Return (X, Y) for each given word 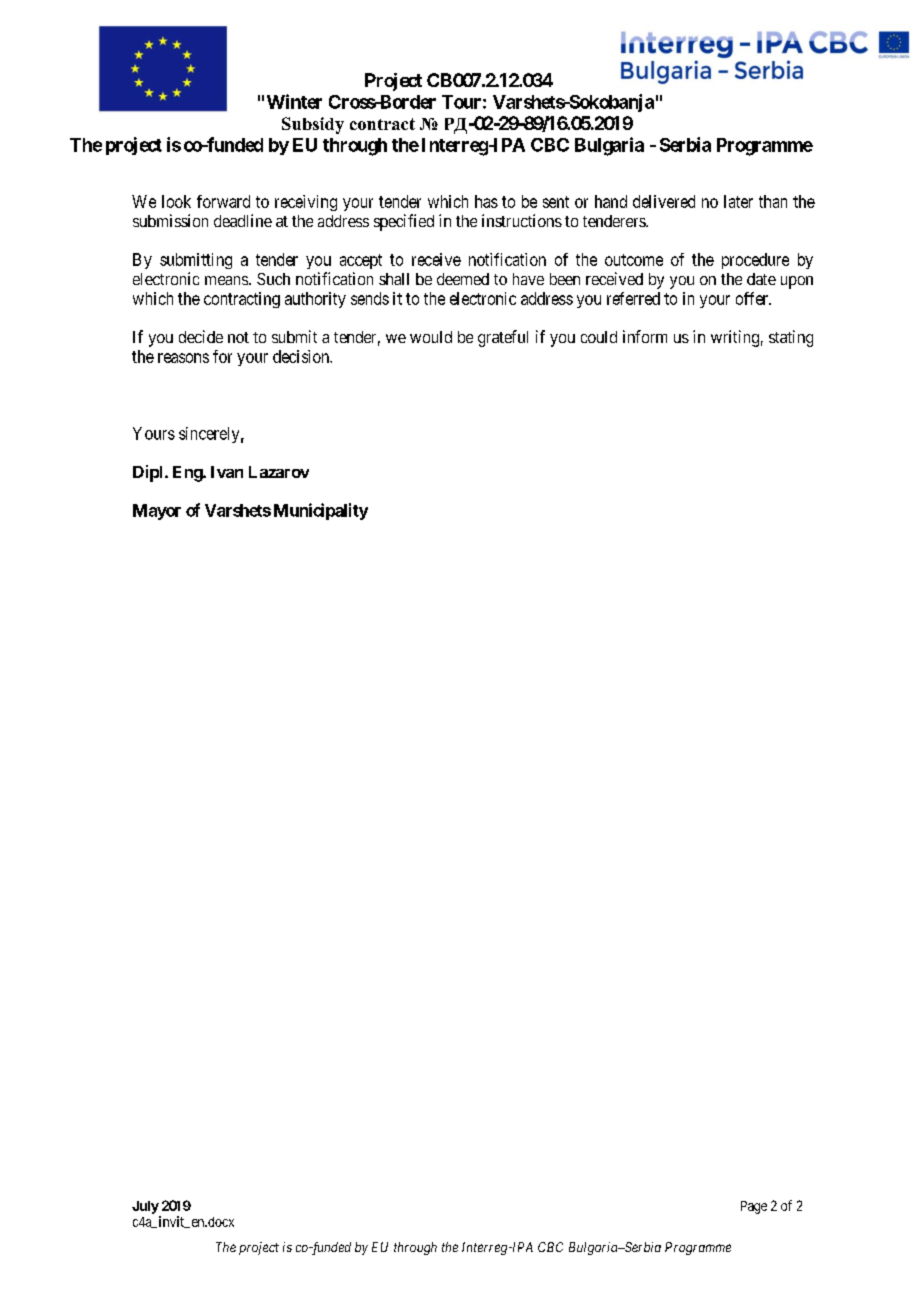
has (486, 201)
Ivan (227, 472)
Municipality (321, 511)
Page (754, 1207)
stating (791, 338)
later (738, 201)
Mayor (157, 512)
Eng (188, 474)
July (145, 1207)
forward (223, 201)
